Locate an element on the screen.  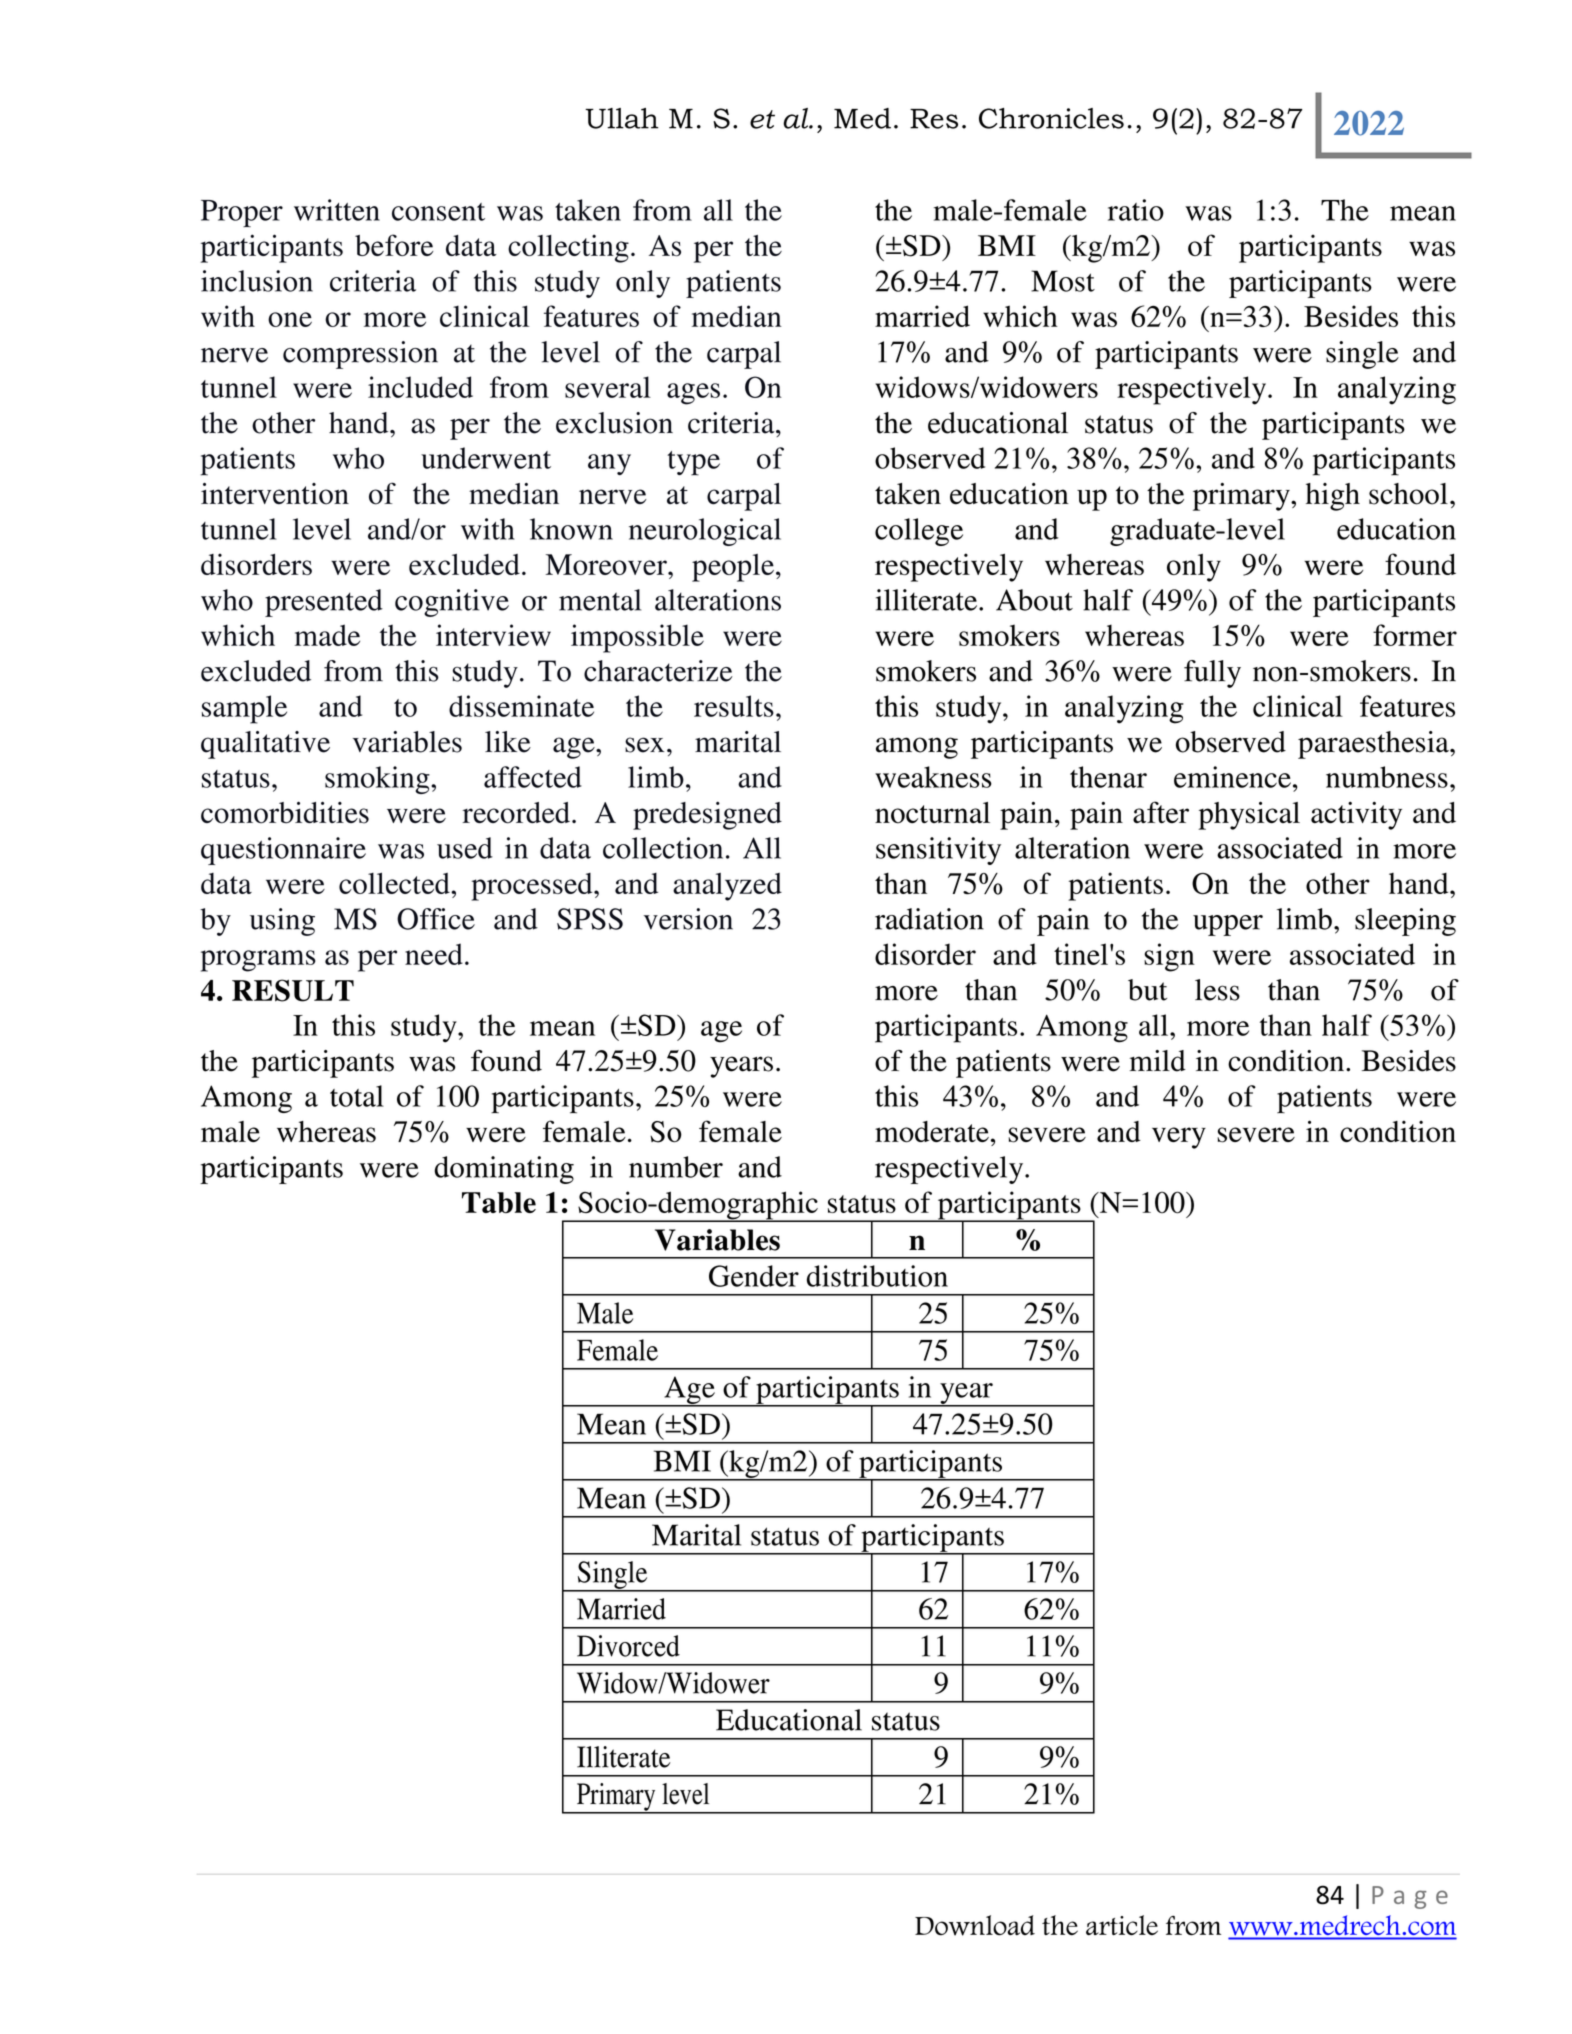
written is located at coordinates (337, 210).
